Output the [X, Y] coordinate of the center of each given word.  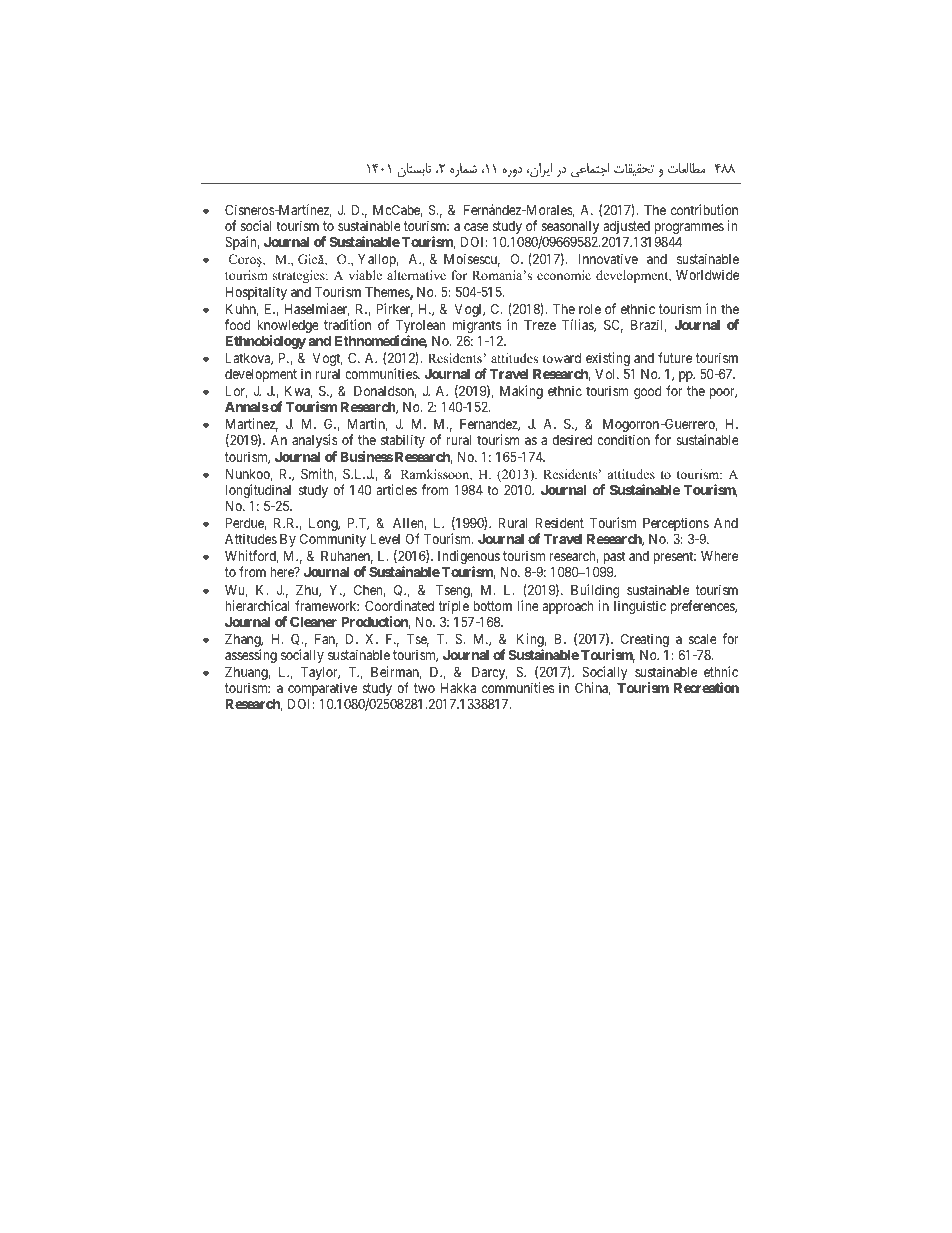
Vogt [327, 359]
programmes [689, 230]
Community [333, 540]
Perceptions [676, 525]
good [647, 392]
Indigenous [469, 558]
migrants [477, 327]
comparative [322, 690]
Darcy [490, 673]
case [476, 227]
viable [365, 275]
